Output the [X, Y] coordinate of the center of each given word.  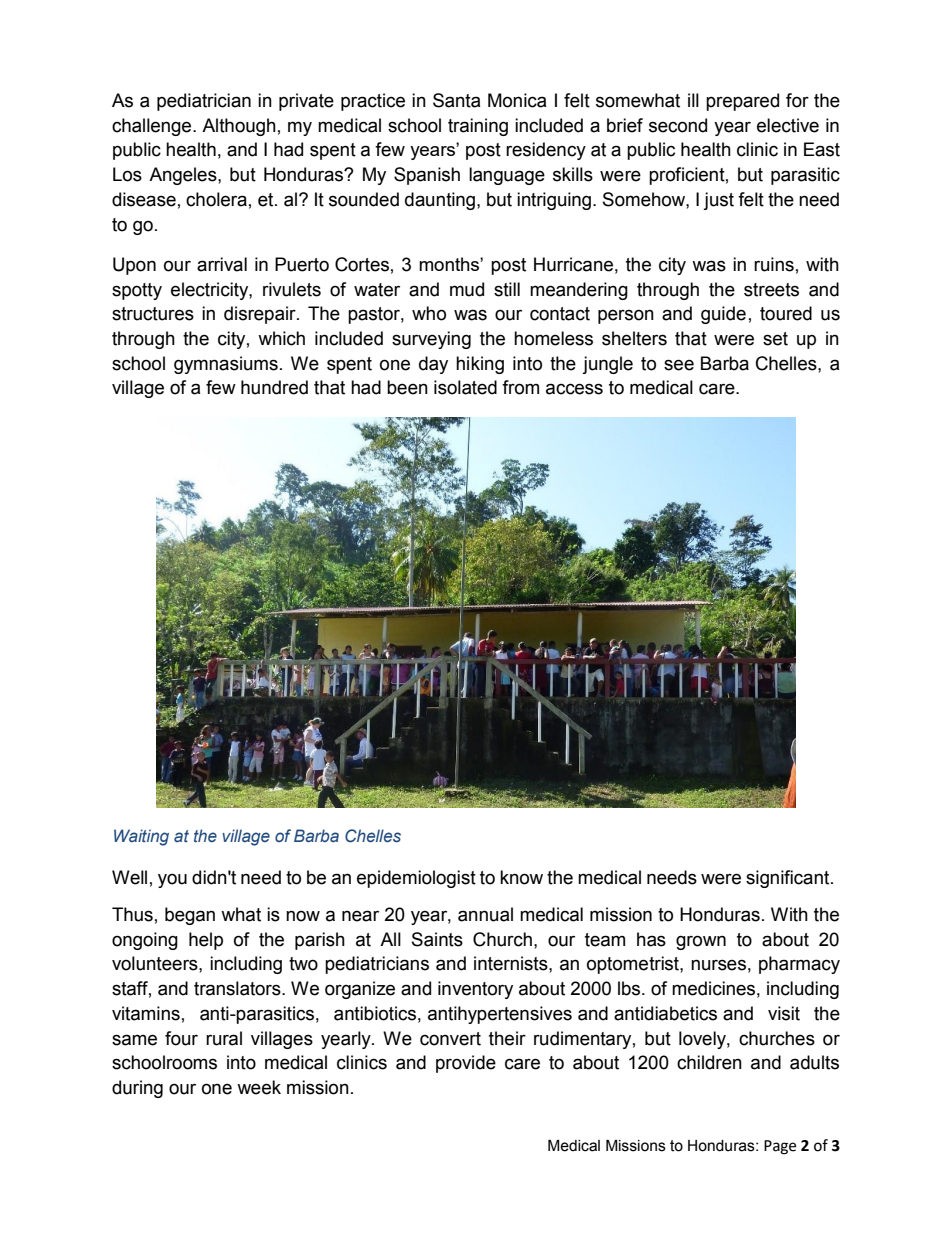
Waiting [141, 837]
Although [239, 127]
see [679, 365]
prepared [742, 102]
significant [789, 879]
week [259, 1087]
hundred [274, 387]
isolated [465, 387]
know [521, 877]
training [478, 127]
